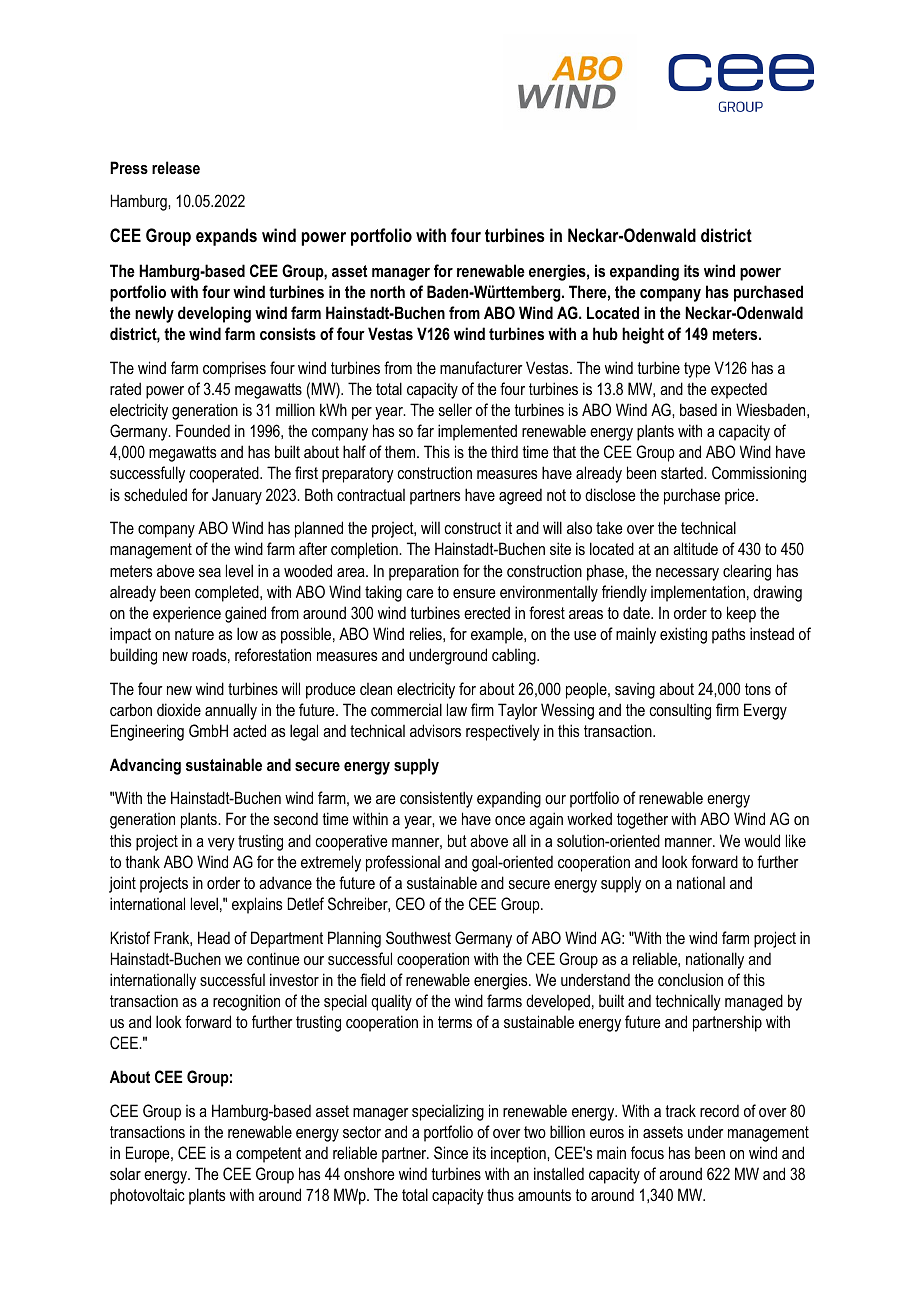  I want to click on Southwest, so click(418, 937).
